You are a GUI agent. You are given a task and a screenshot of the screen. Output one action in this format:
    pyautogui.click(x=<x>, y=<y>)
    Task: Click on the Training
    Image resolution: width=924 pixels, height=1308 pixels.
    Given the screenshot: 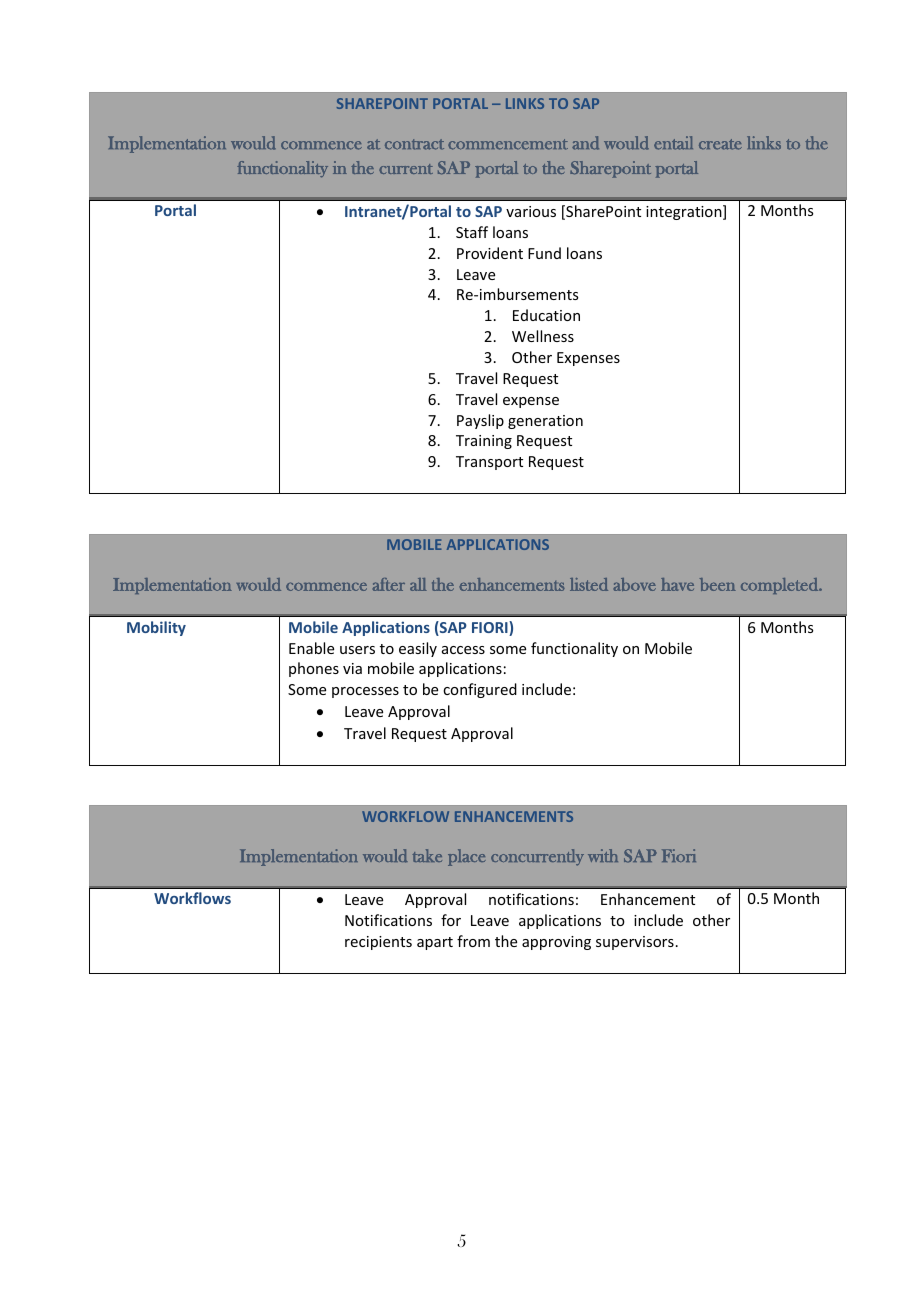 What is the action you would take?
    pyautogui.click(x=484, y=442)
